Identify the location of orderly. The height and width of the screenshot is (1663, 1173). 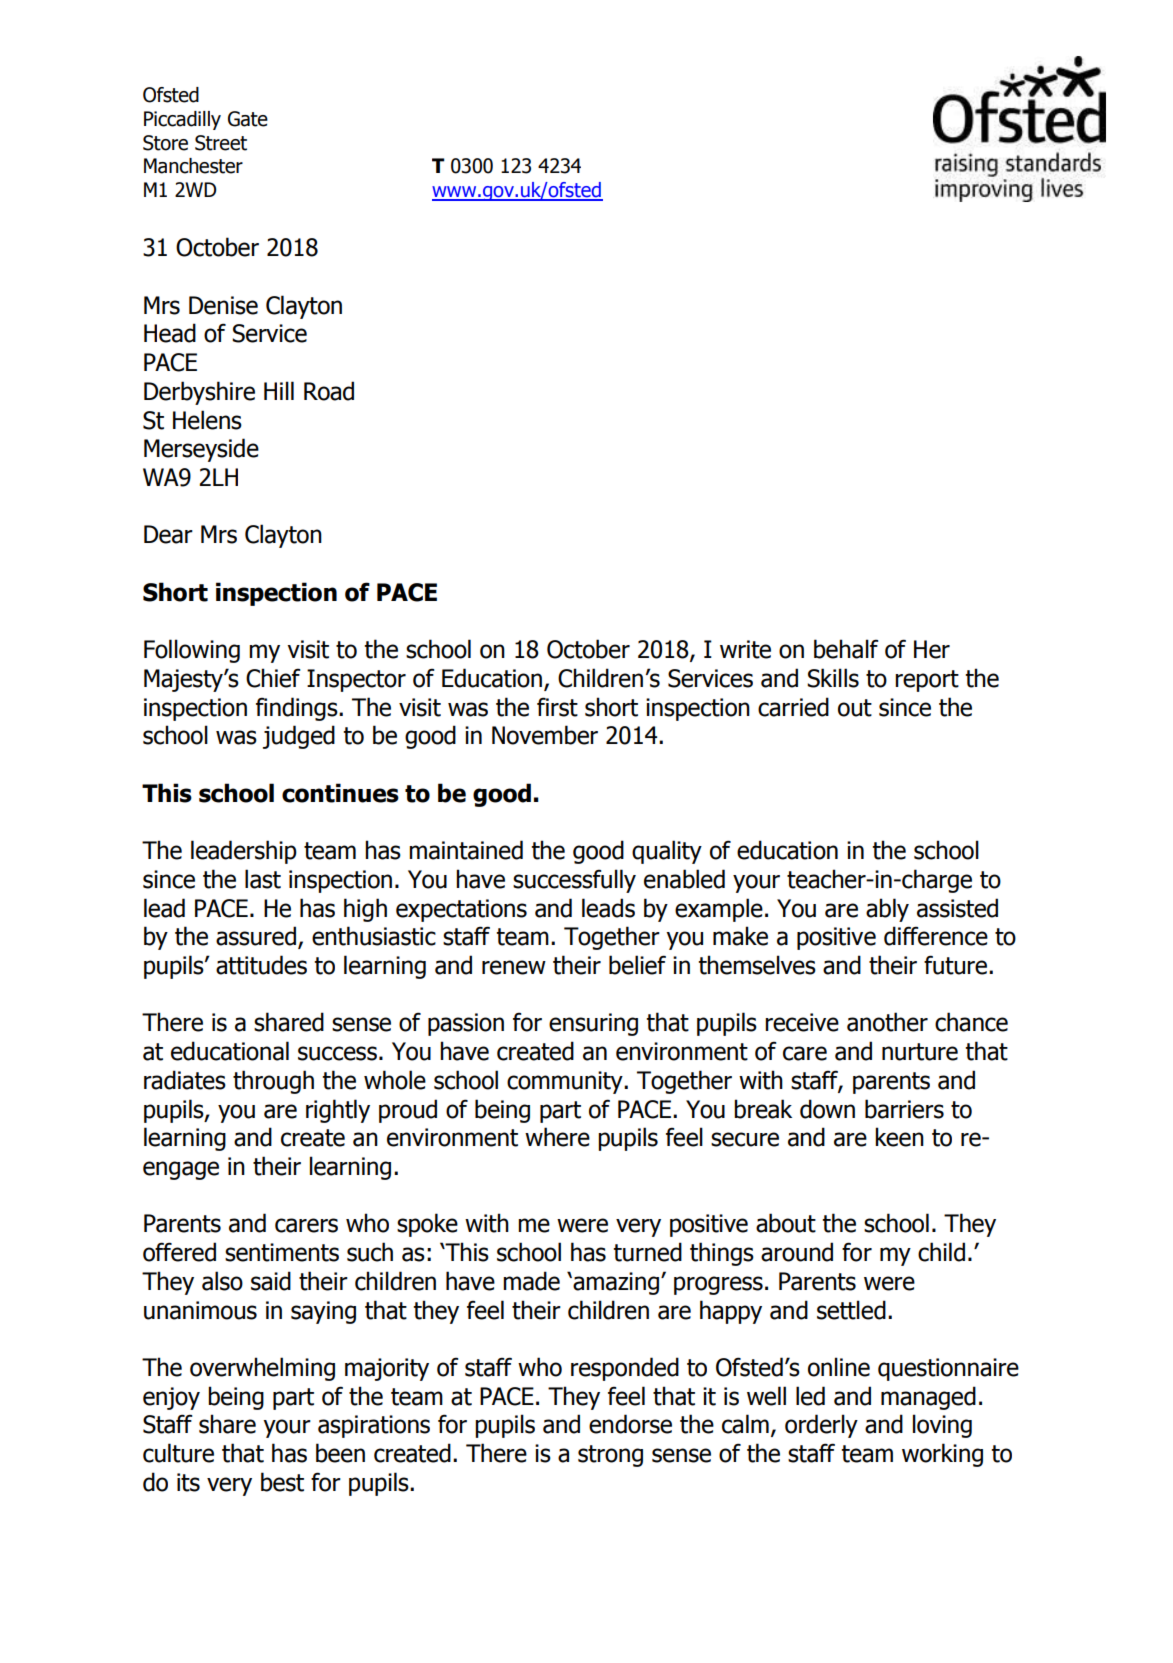
(821, 1426).
